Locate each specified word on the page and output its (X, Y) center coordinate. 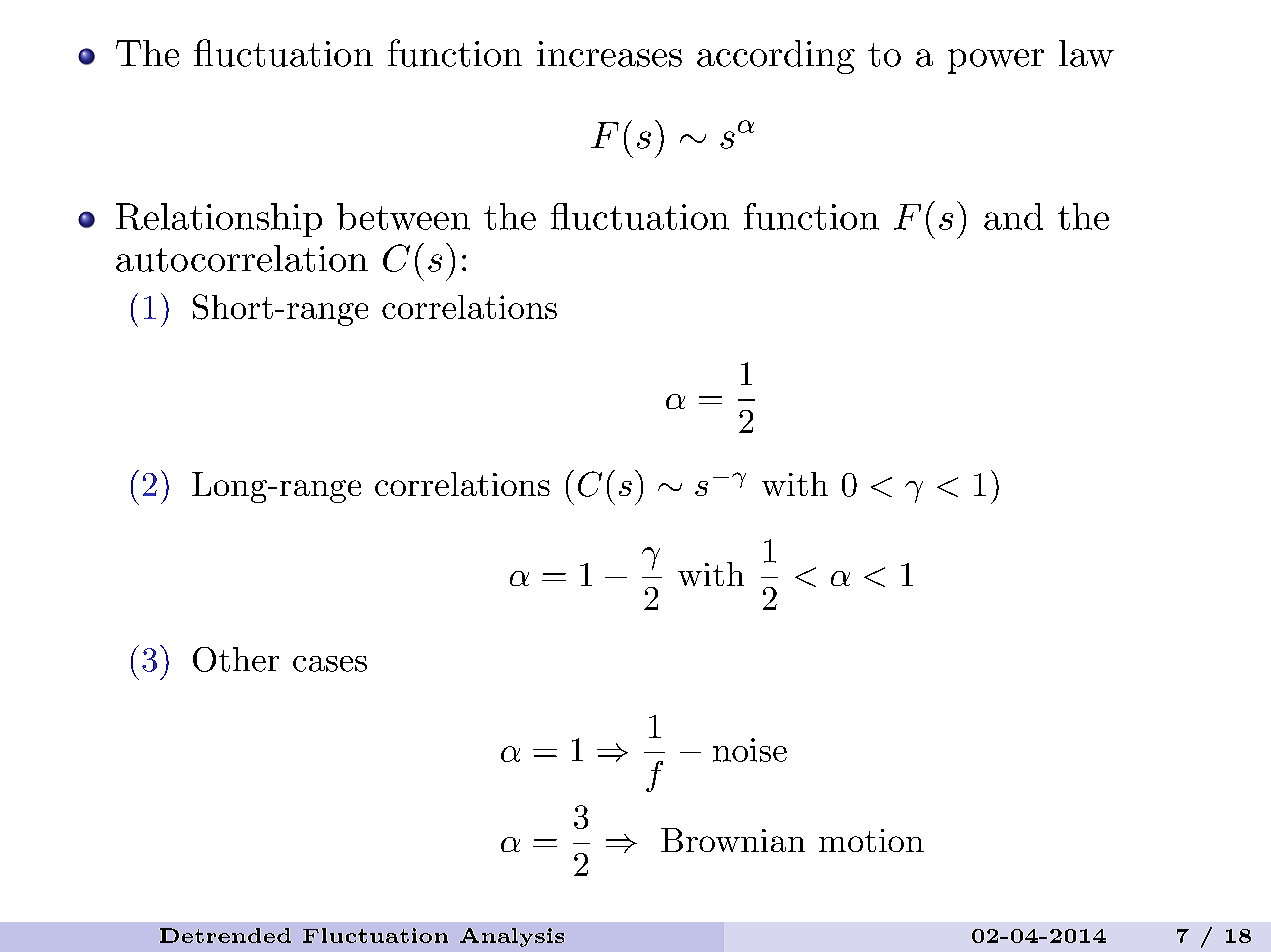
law (1086, 53)
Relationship (219, 220)
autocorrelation (242, 258)
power (996, 61)
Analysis (512, 937)
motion (871, 840)
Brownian (733, 840)
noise (750, 750)
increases (609, 54)
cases (330, 664)
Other (236, 659)
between (403, 216)
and (1013, 216)
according (776, 57)
